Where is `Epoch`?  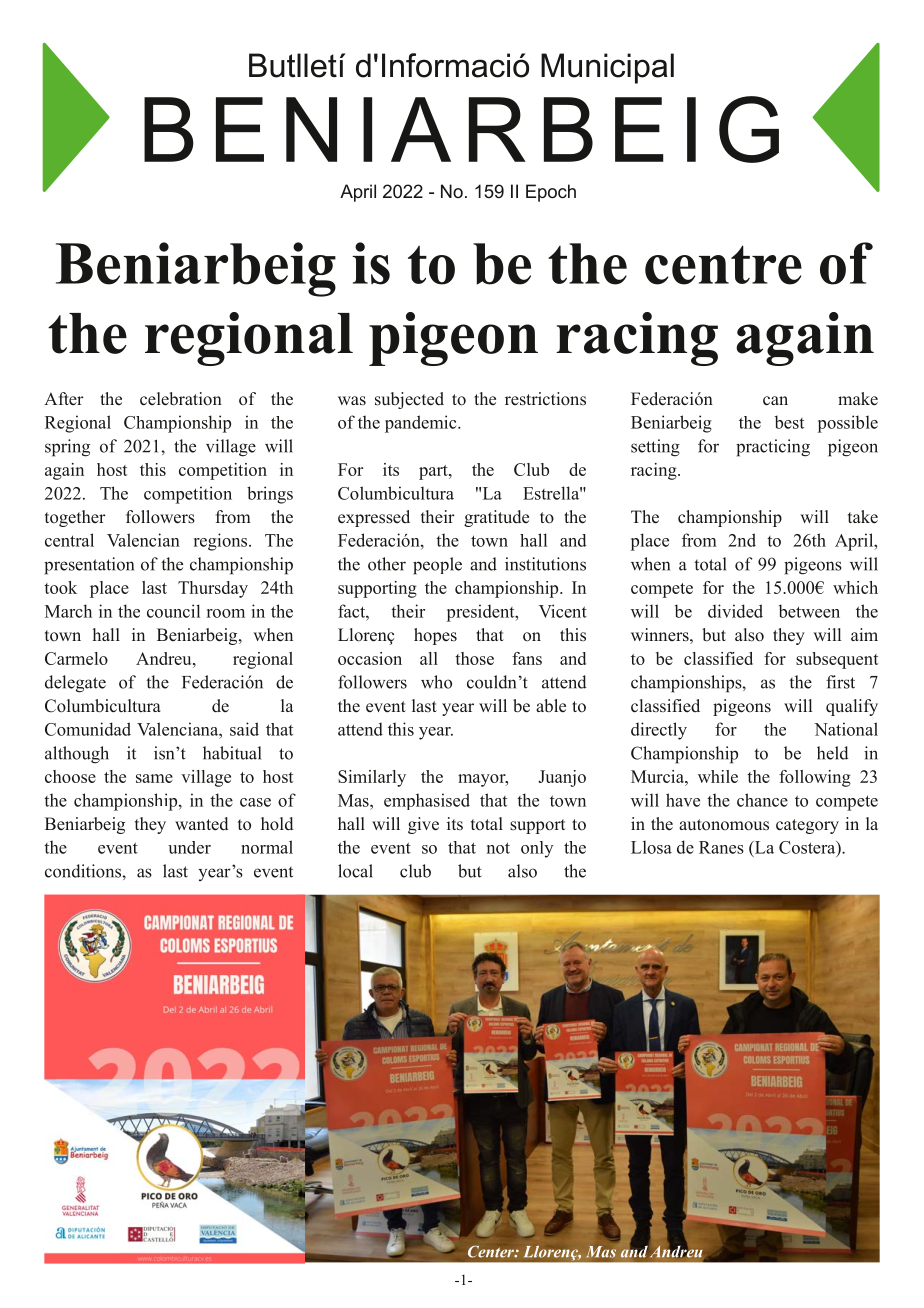
Epoch is located at coordinates (551, 193).
